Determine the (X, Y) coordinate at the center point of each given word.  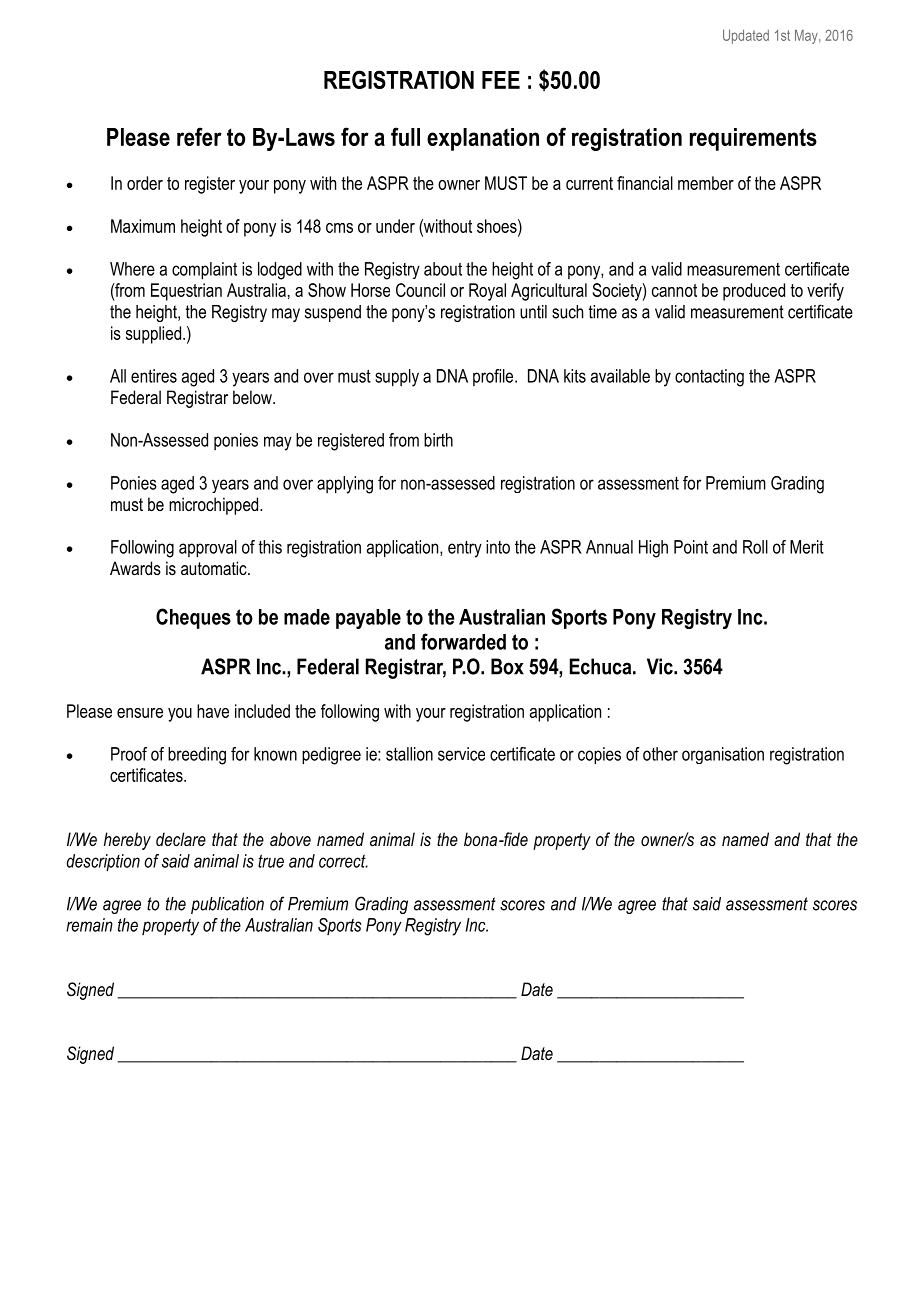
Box (507, 666)
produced (754, 292)
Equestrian (186, 292)
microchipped (215, 506)
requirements (753, 139)
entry (465, 549)
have (213, 711)
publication (227, 905)
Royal (487, 292)
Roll (755, 547)
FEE (501, 80)
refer (199, 136)
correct (343, 861)
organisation (723, 755)
